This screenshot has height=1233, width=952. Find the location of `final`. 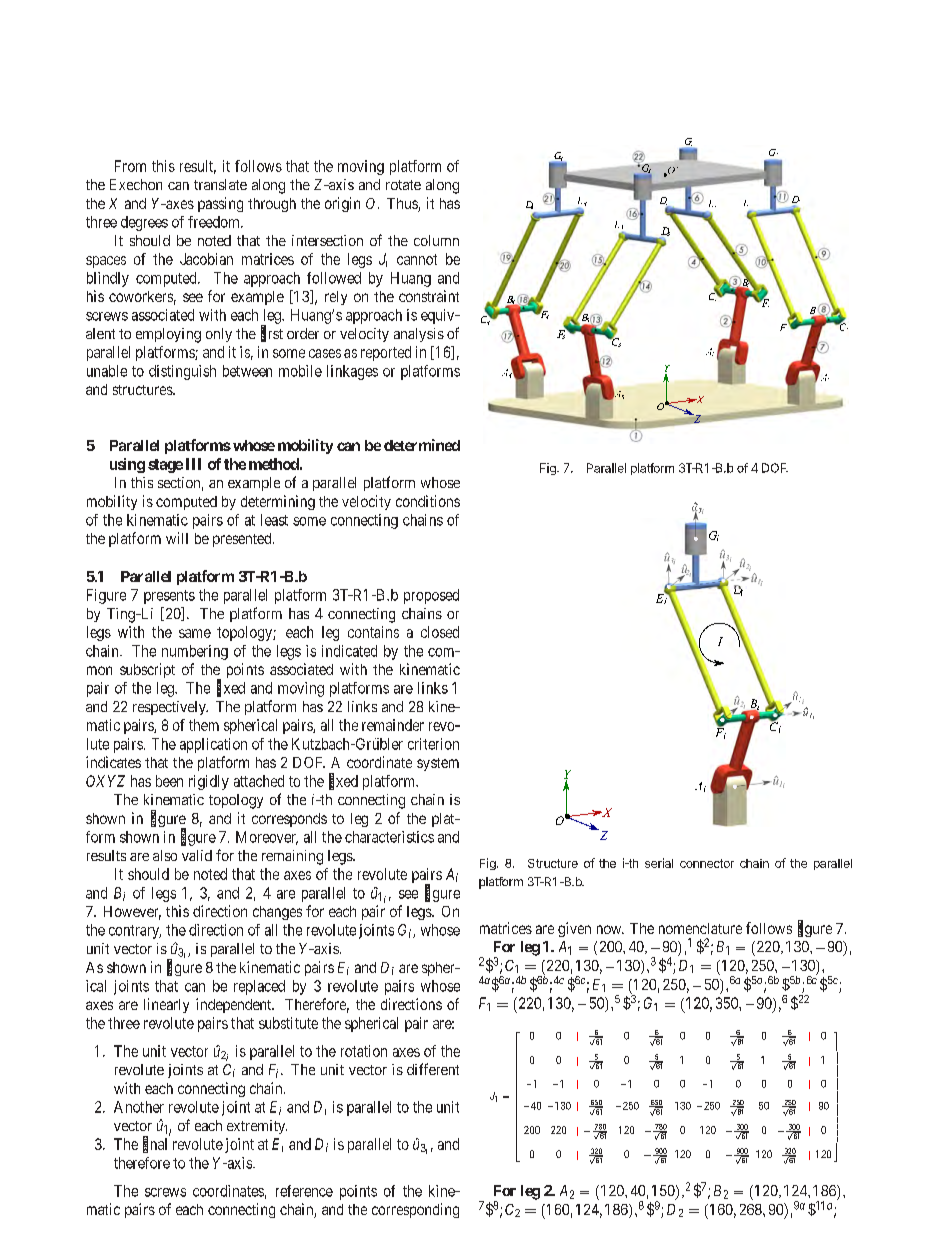

final is located at coordinates (155, 1144).
